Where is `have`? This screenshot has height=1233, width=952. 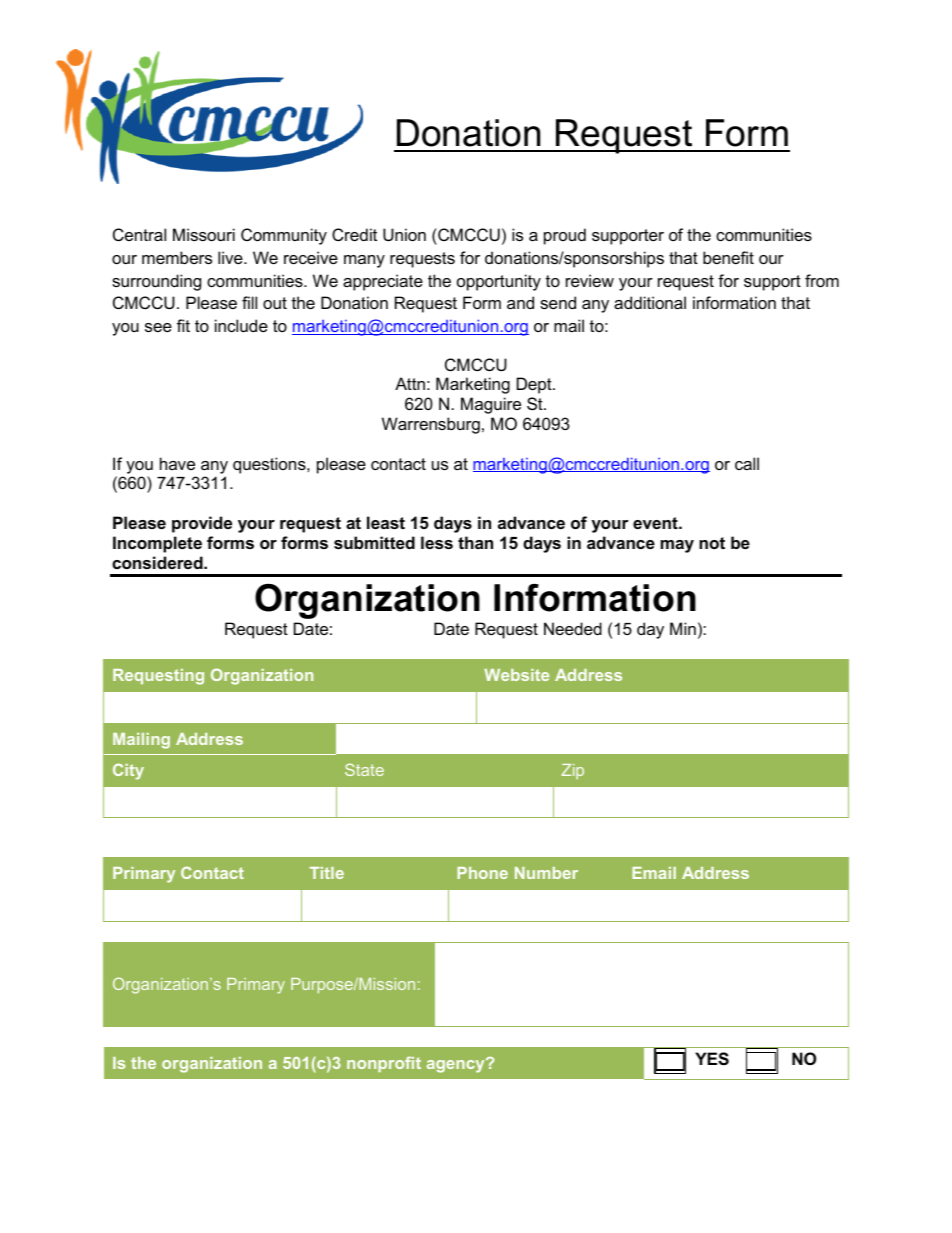 have is located at coordinates (177, 463).
